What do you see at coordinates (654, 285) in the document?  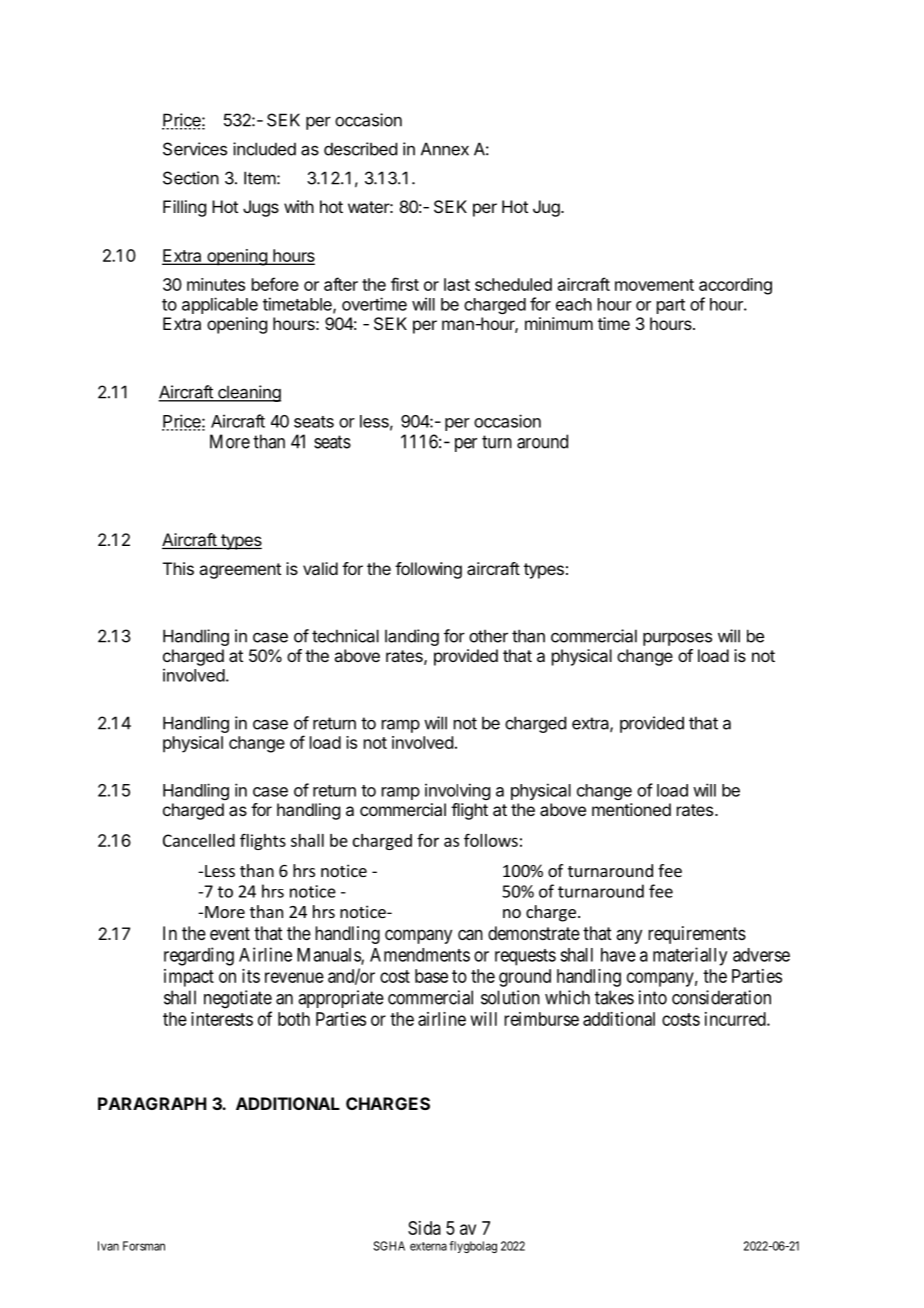 I see `movement` at bounding box center [654, 285].
